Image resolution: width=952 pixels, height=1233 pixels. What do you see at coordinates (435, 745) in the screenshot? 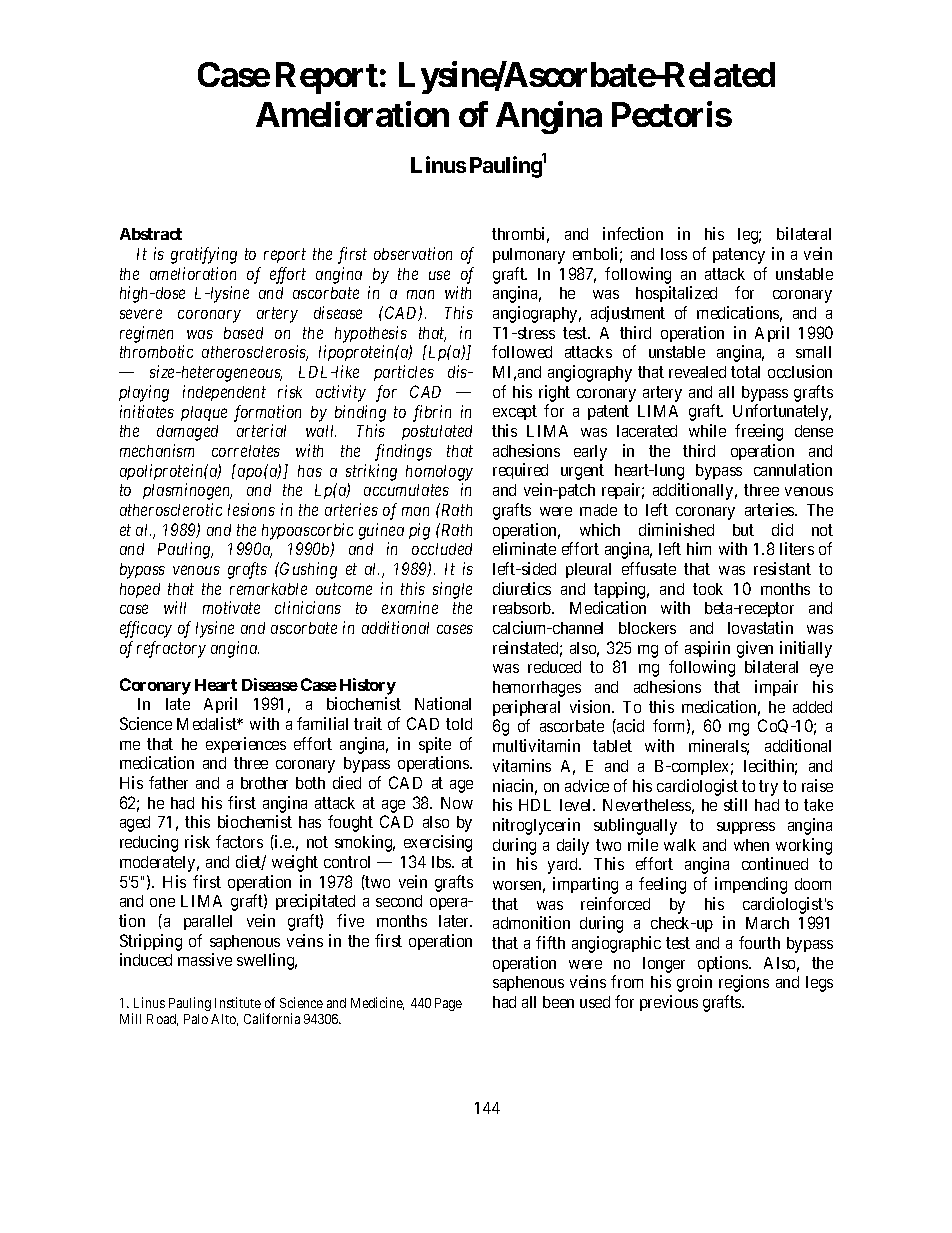
I see `spite` at bounding box center [435, 745].
